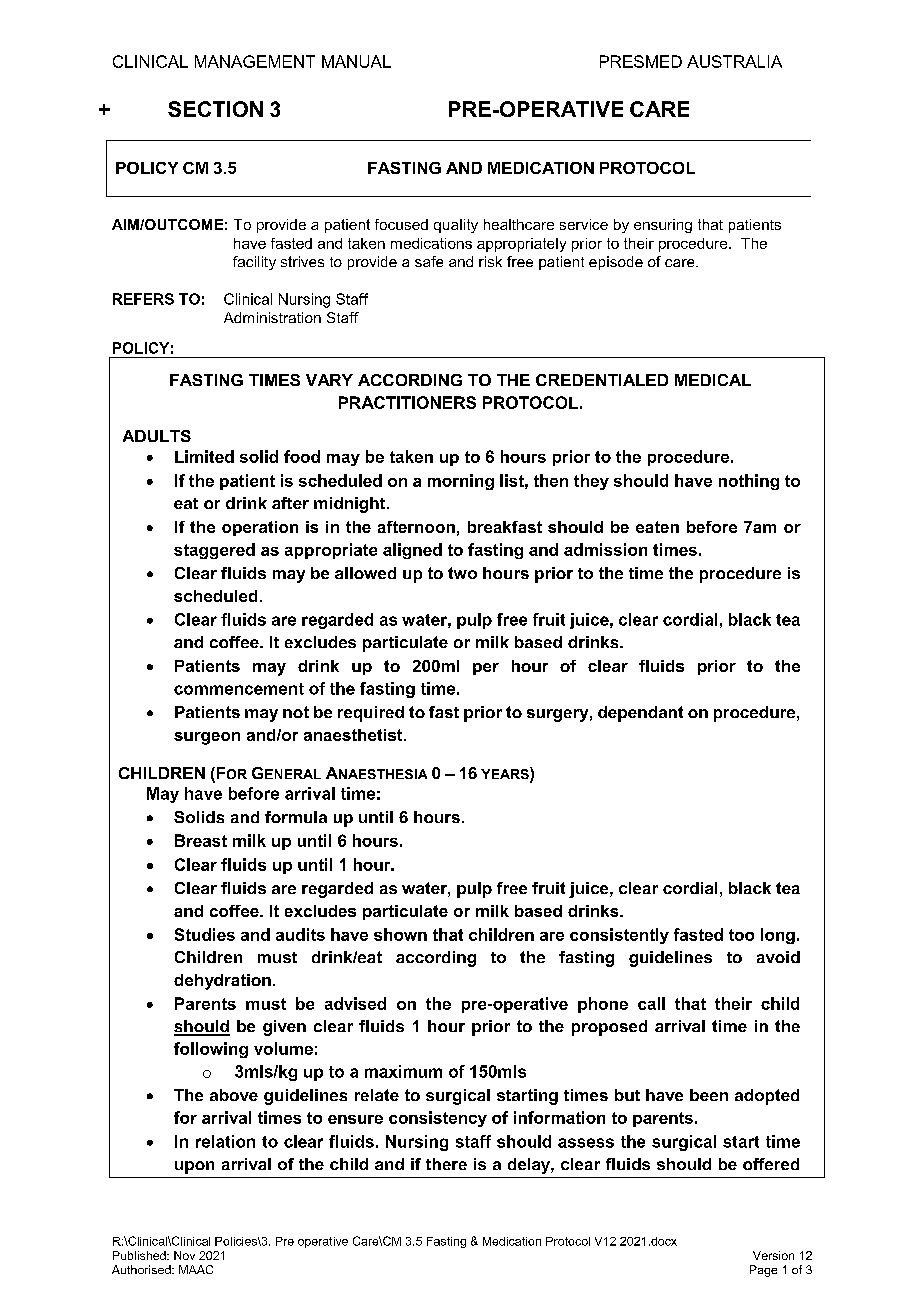 The width and height of the image is (924, 1308). What do you see at coordinates (215, 109) in the image?
I see `SECTION` at bounding box center [215, 109].
